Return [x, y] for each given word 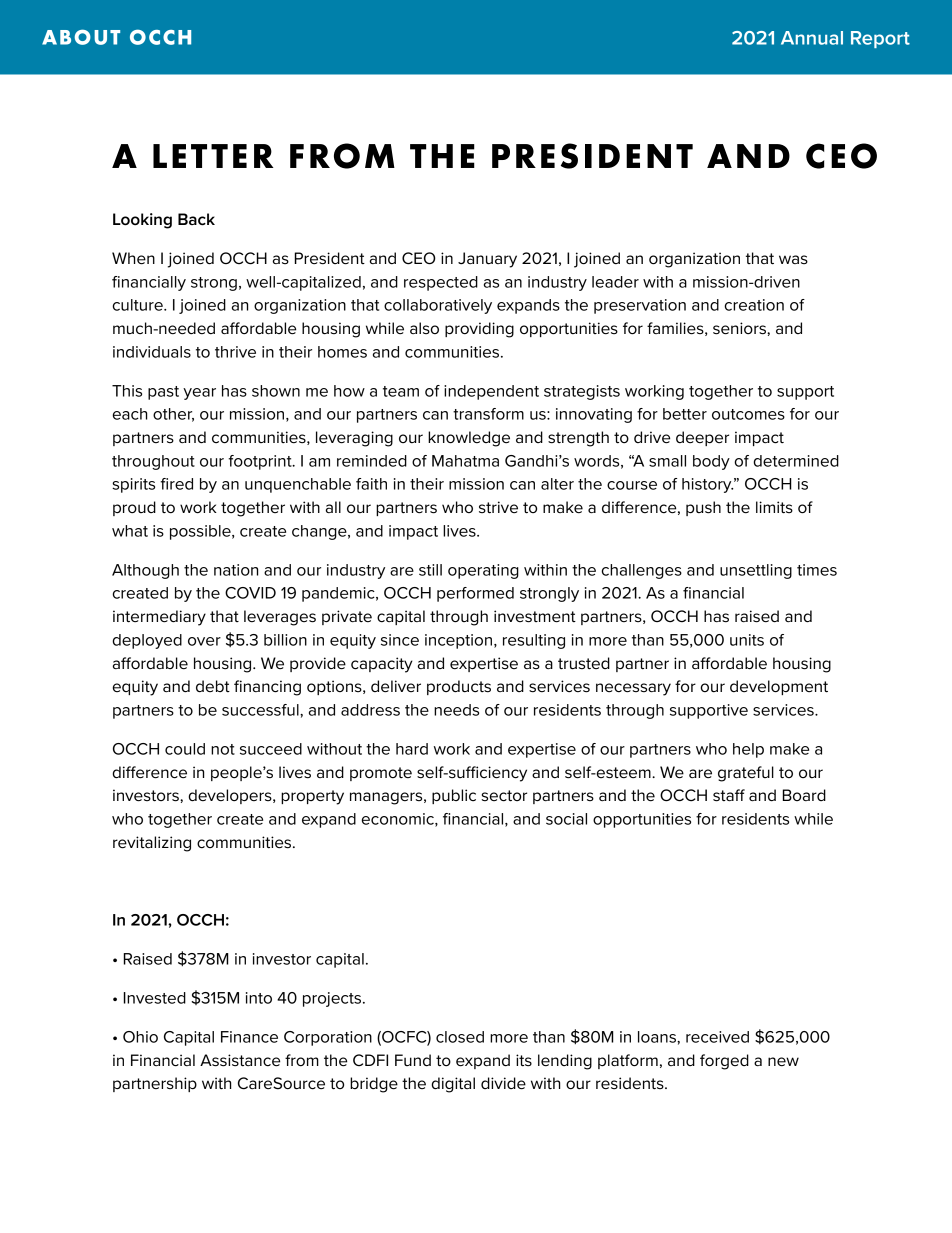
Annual [812, 38]
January [487, 260]
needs [456, 710]
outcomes [748, 414]
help [748, 750]
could [185, 749]
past [163, 393]
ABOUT [81, 37]
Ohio [140, 1037]
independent [491, 392]
